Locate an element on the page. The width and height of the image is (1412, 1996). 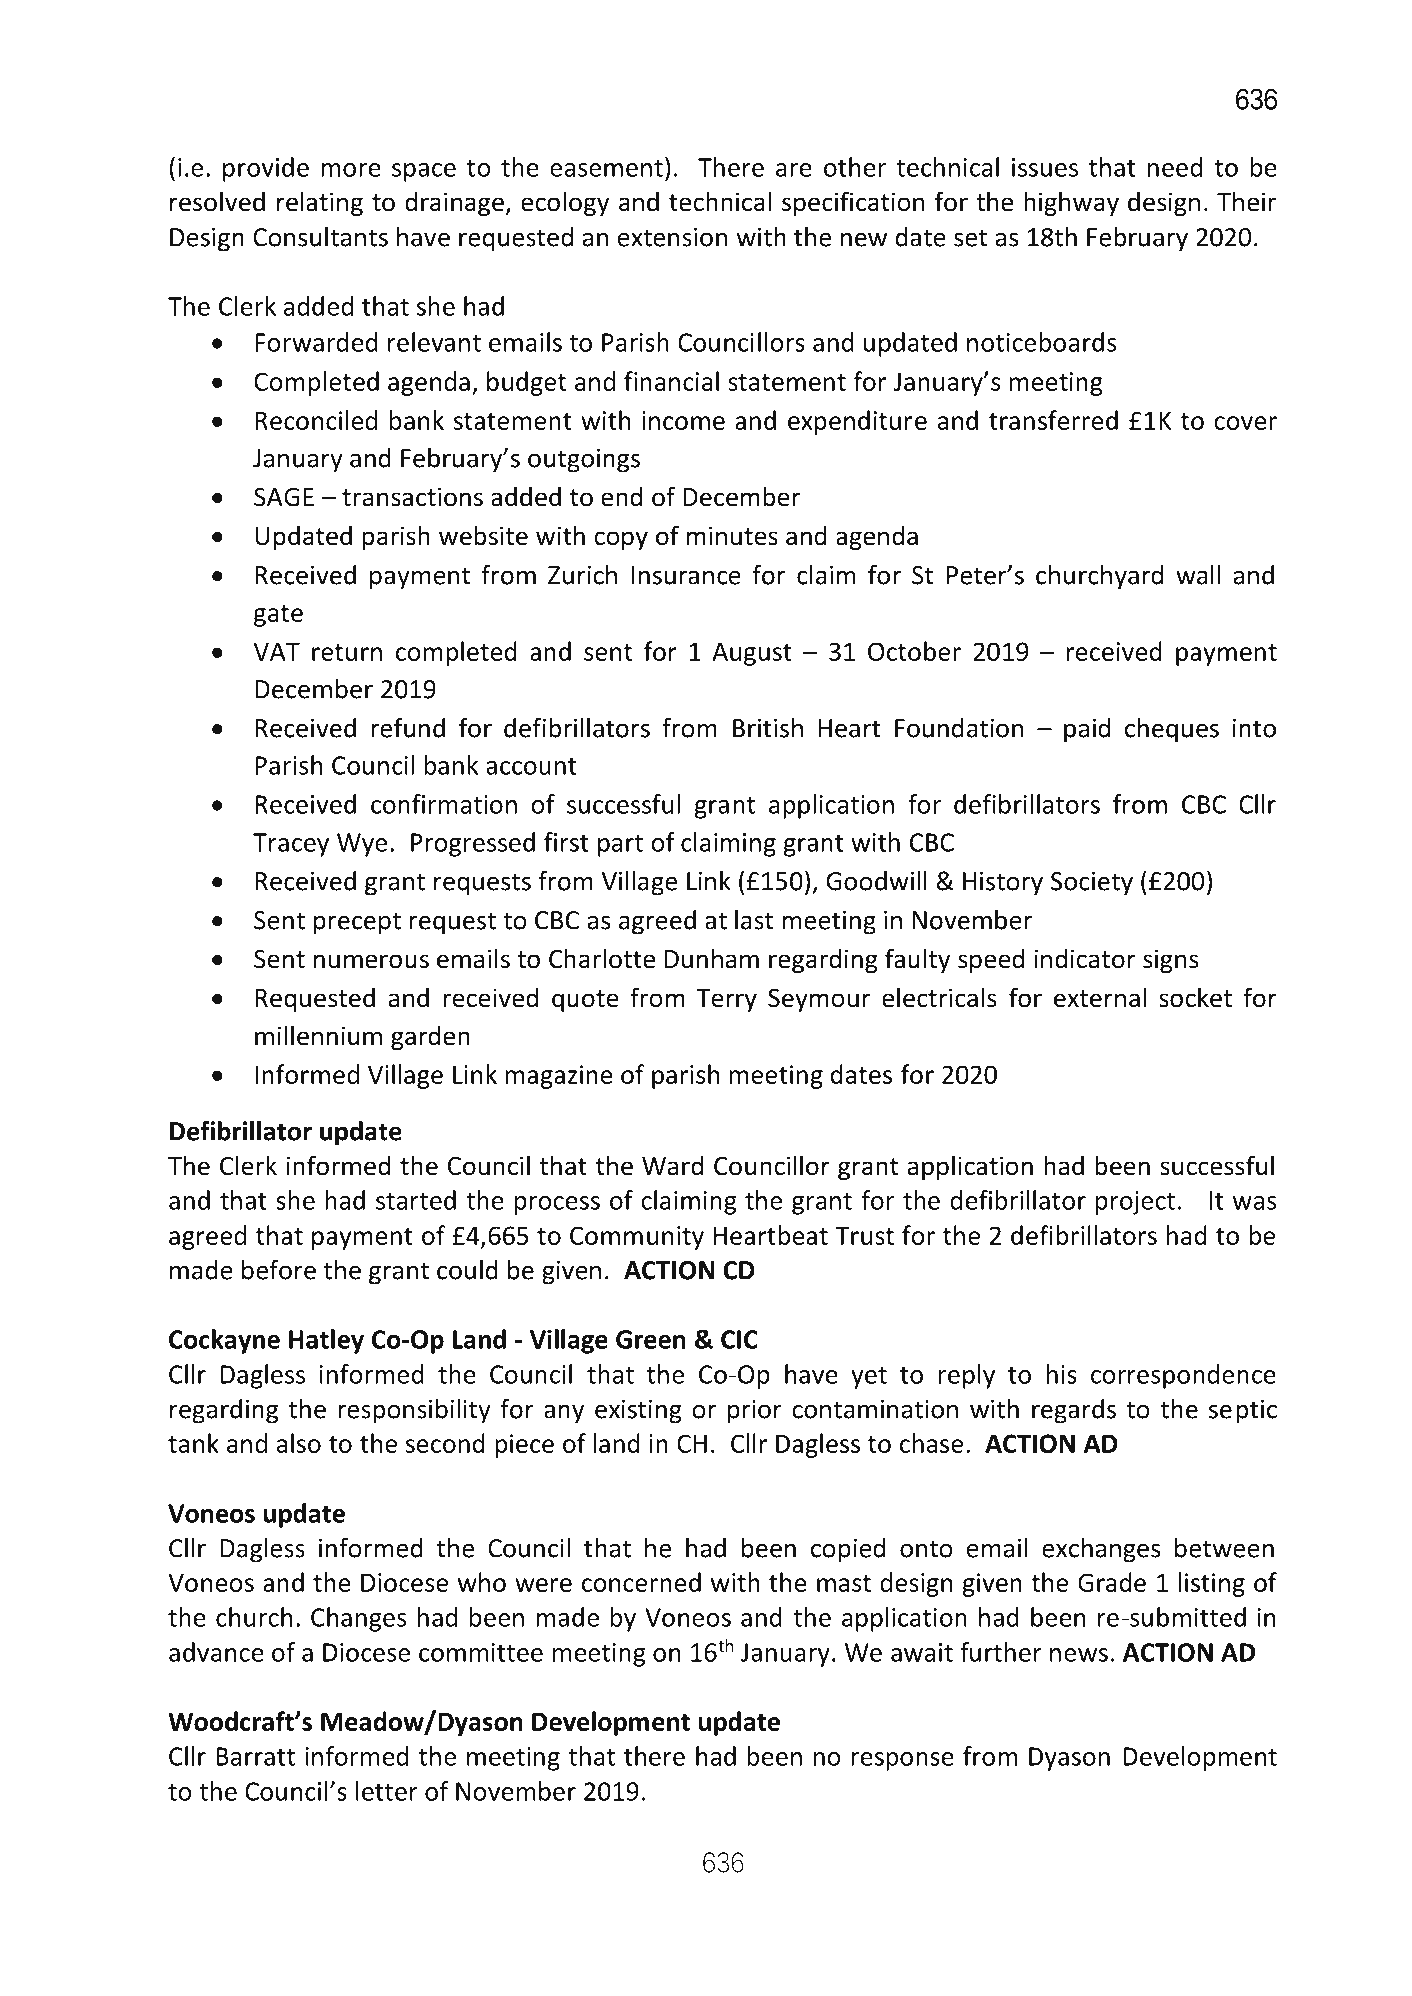
extension is located at coordinates (672, 237).
